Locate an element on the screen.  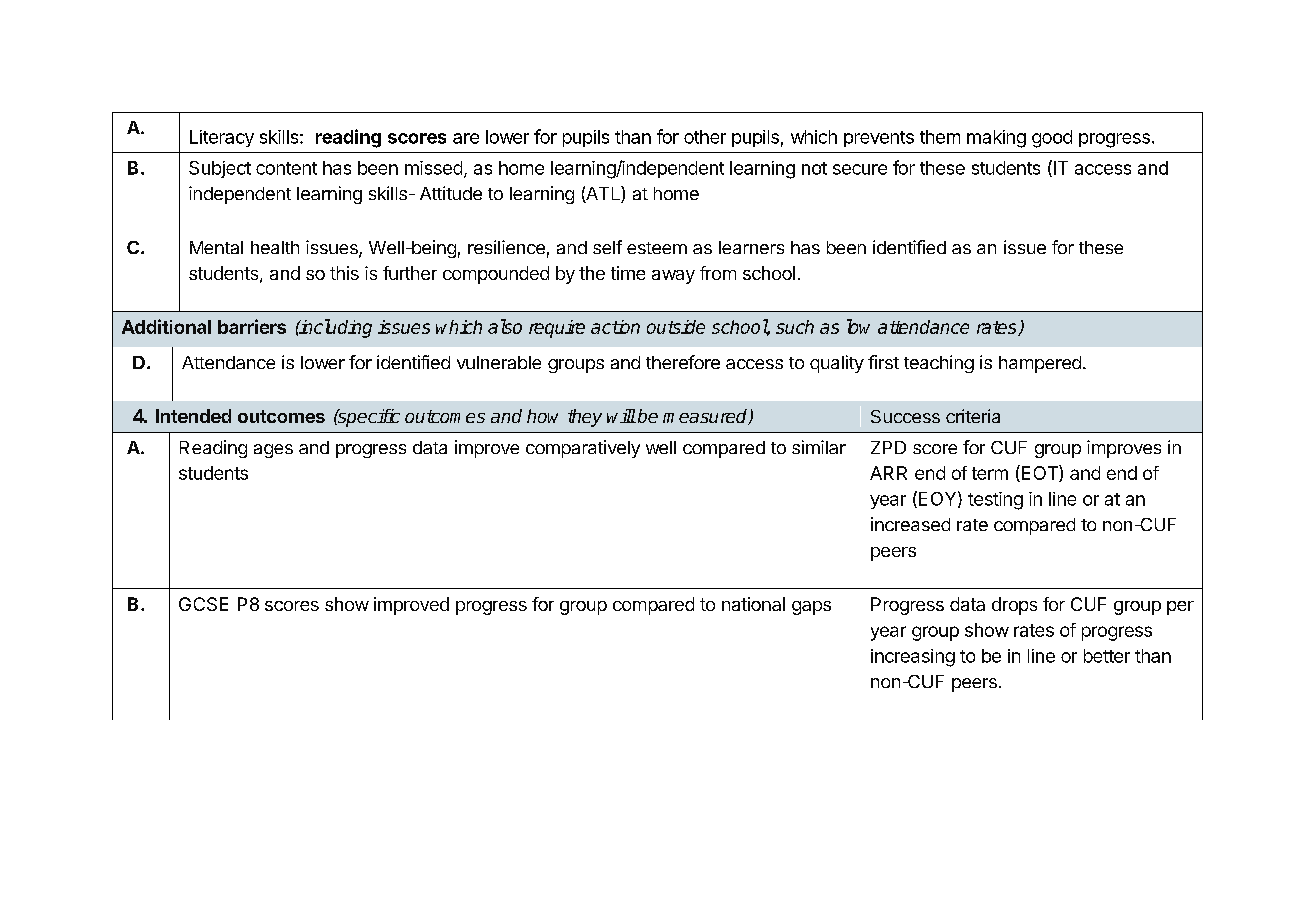
action is located at coordinates (615, 327).
